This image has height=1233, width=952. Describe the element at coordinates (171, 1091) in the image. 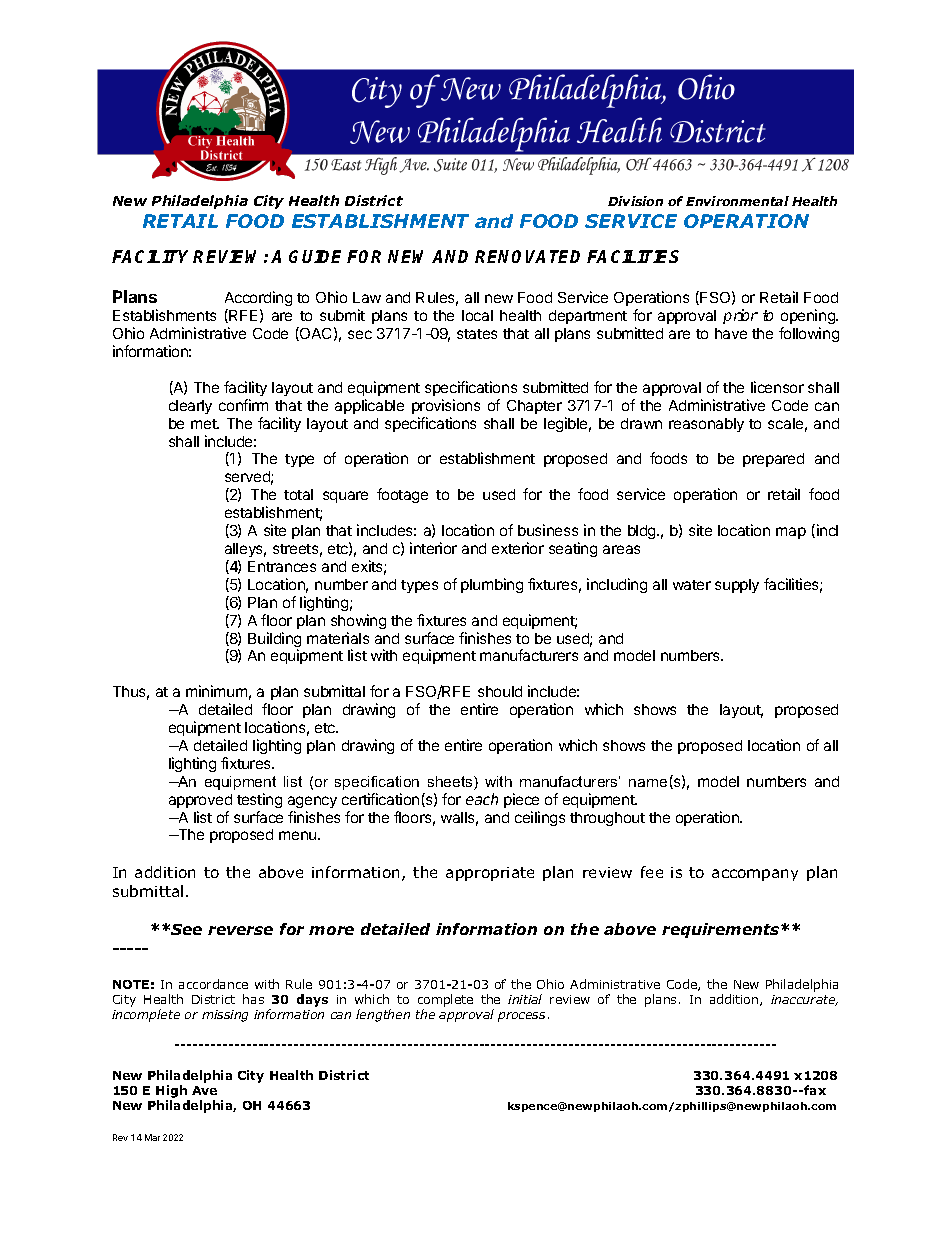

I see `High` at that location.
